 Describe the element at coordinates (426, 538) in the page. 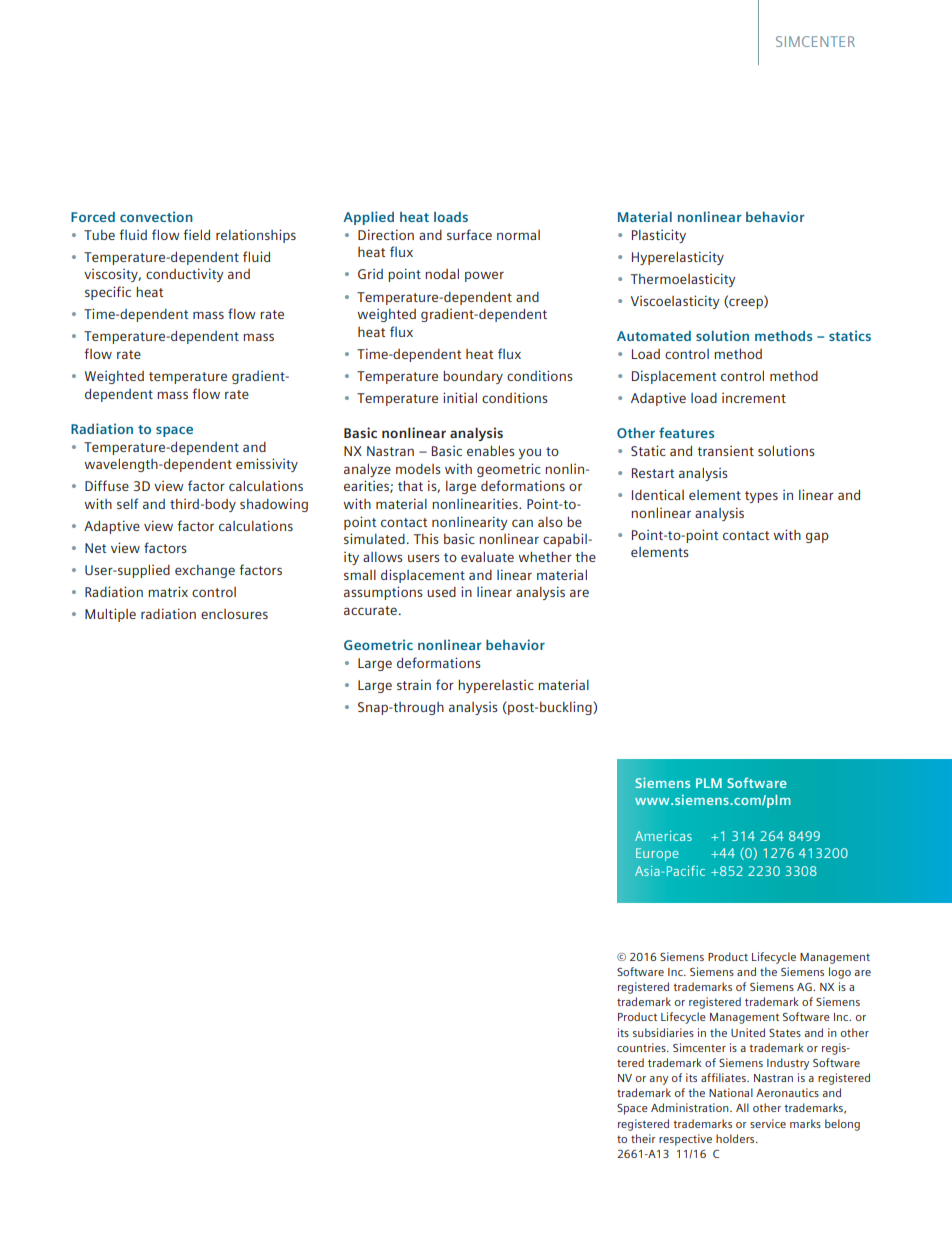

I see `This` at that location.
